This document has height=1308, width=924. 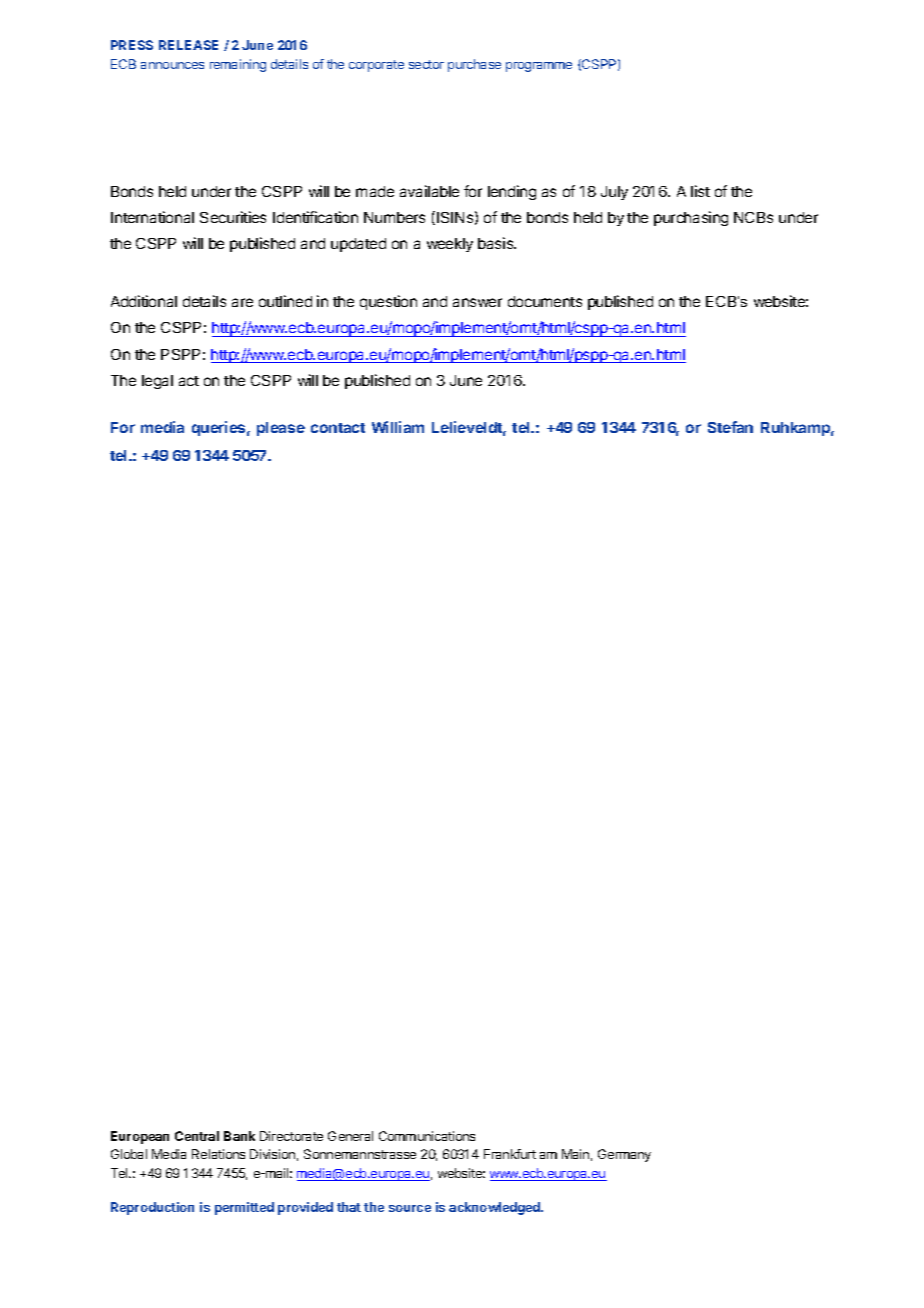 I want to click on contact, so click(x=338, y=428).
